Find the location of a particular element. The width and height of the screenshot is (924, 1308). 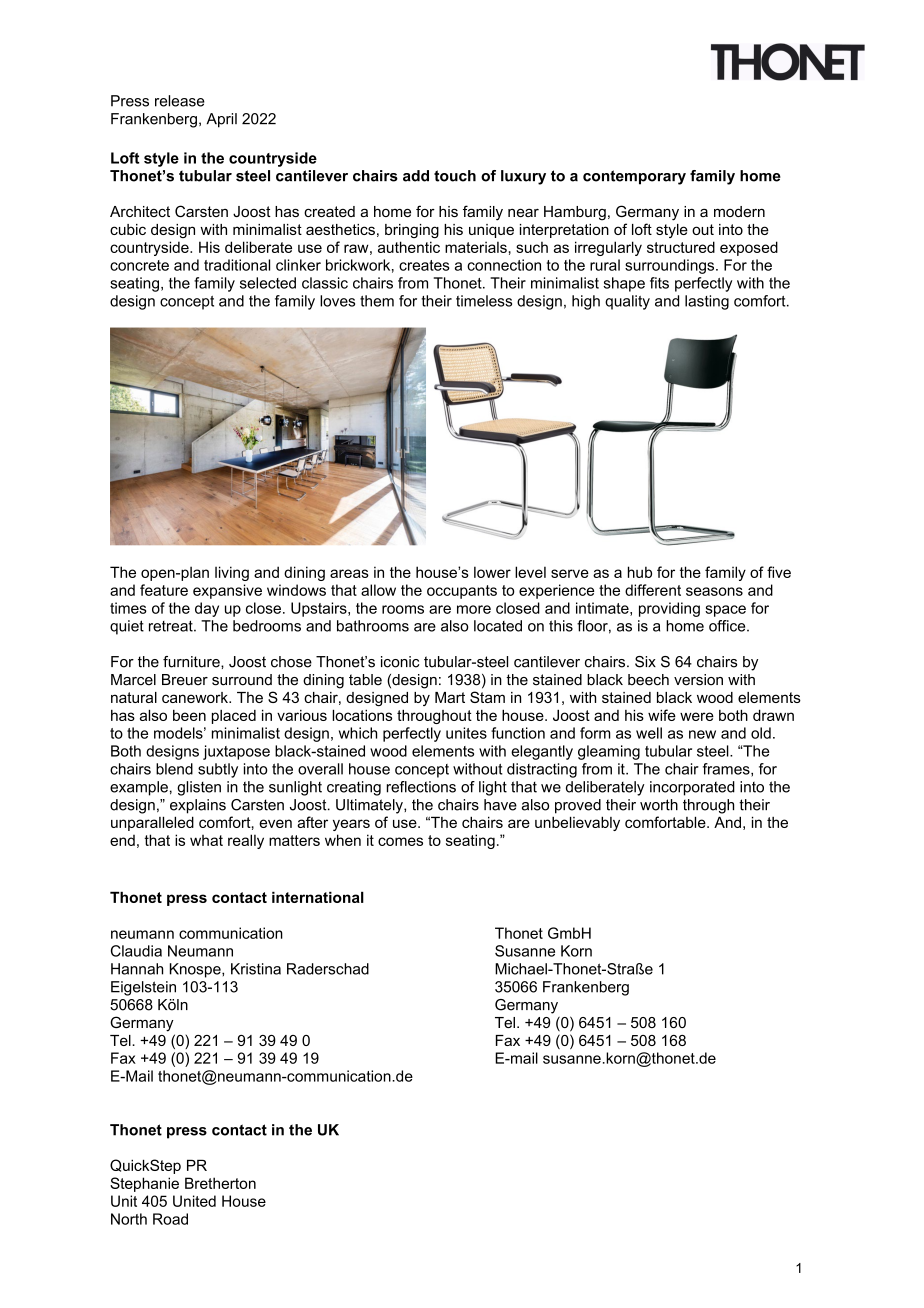

April is located at coordinates (221, 120).
